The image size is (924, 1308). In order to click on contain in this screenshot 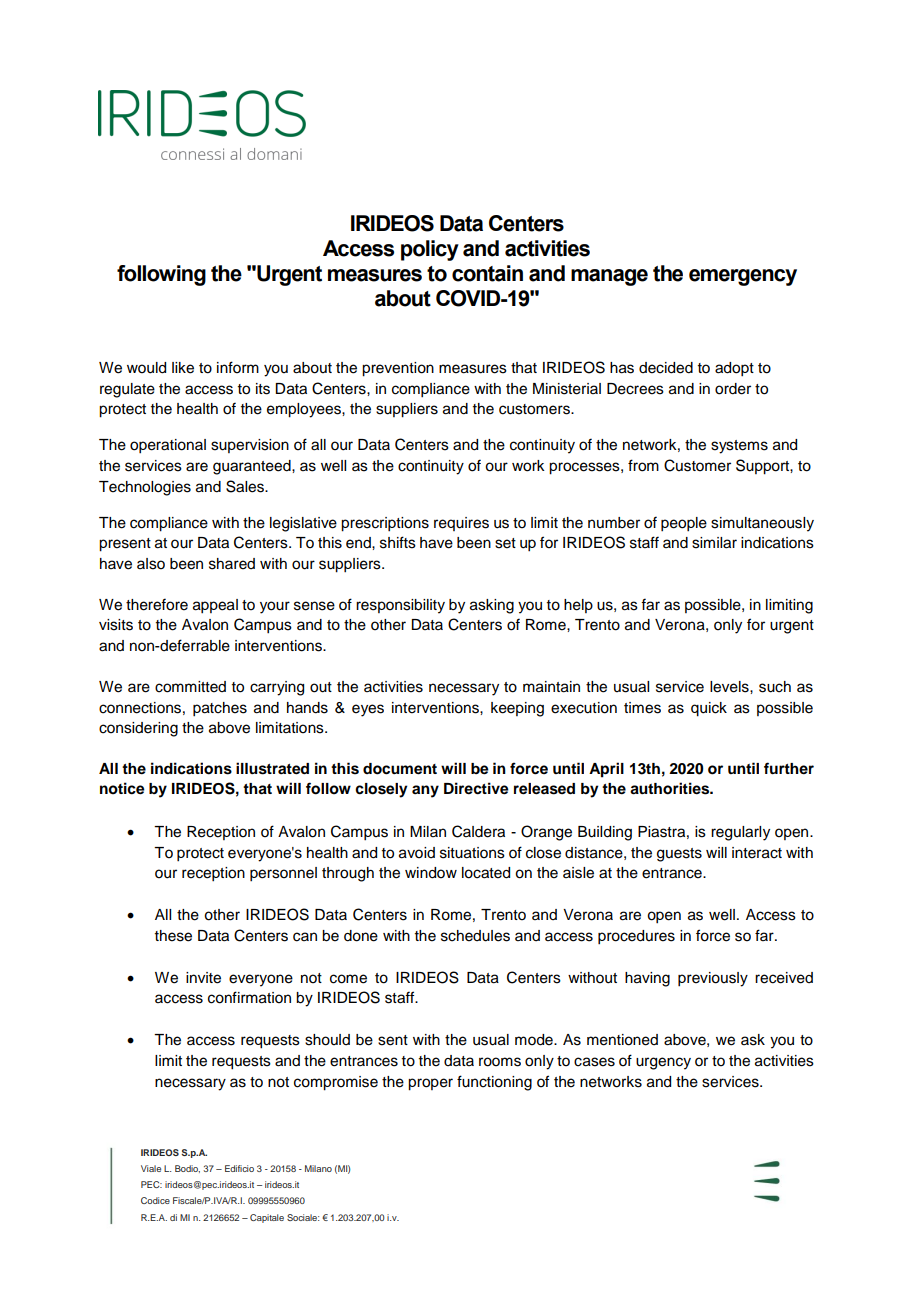, I will do `click(487, 273)`.
